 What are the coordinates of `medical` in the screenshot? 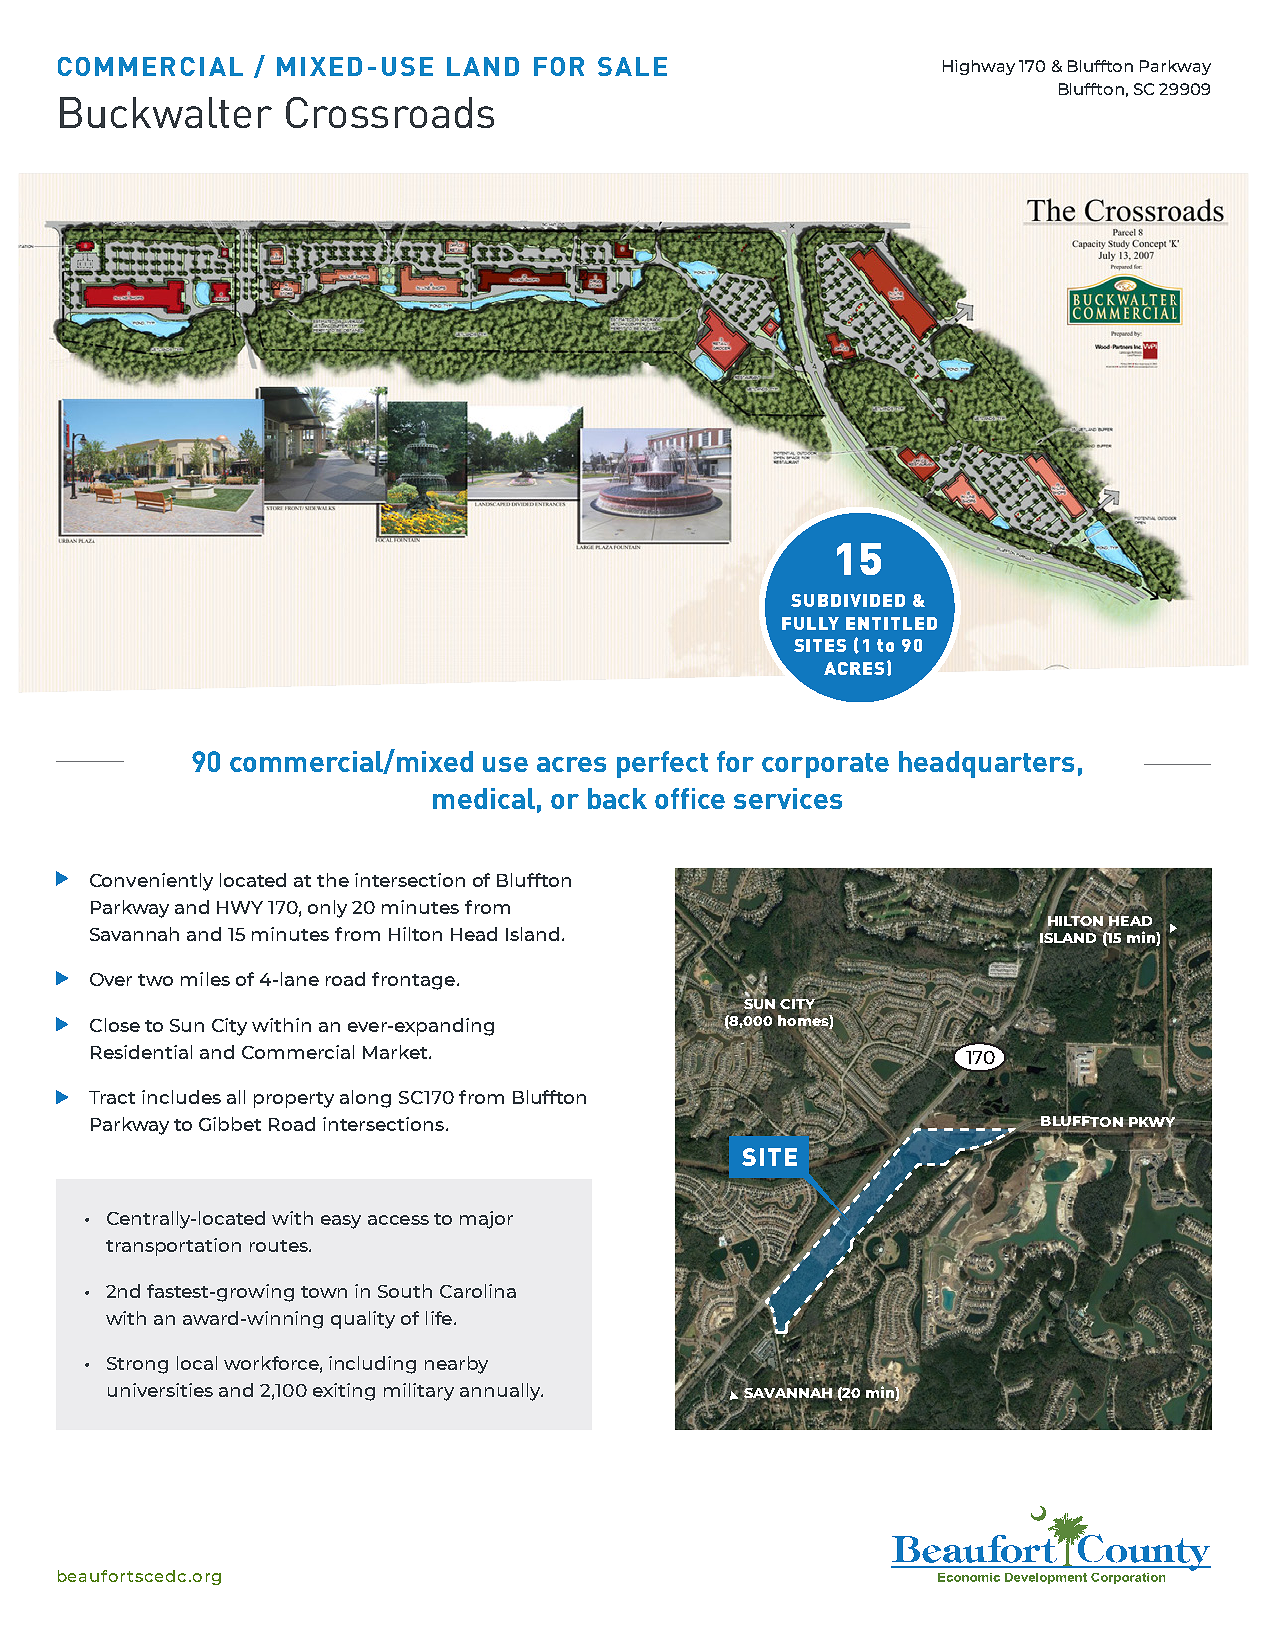 It's located at (484, 798).
